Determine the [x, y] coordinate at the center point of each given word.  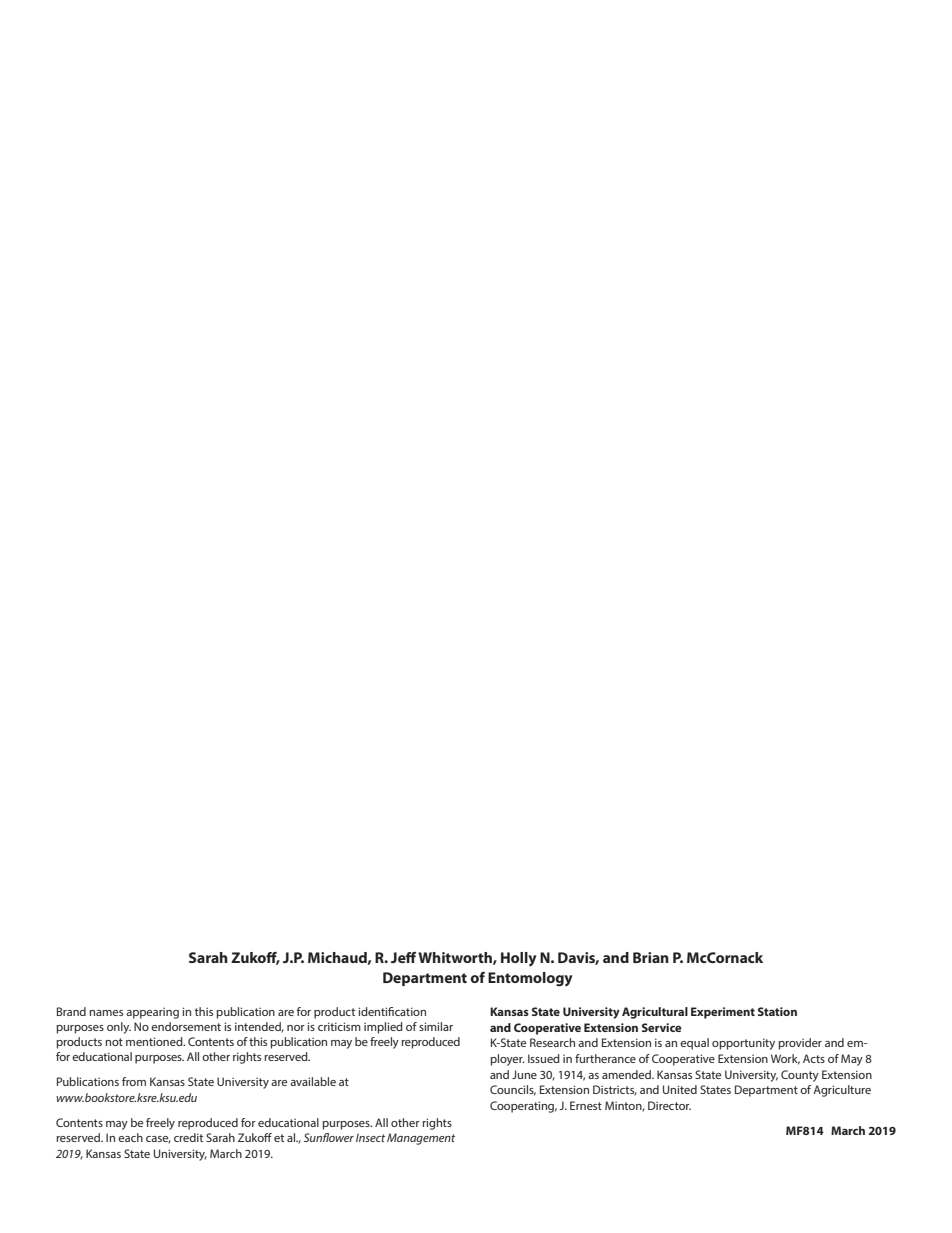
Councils [513, 1090]
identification [392, 1011]
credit [188, 1137]
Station [777, 1011]
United [680, 1089]
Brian [651, 957]
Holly [519, 959]
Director [669, 1105]
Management [421, 1139]
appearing [152, 1013]
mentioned [155, 1041]
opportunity [743, 1044]
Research [552, 1042]
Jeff [403, 957]
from [134, 1081]
